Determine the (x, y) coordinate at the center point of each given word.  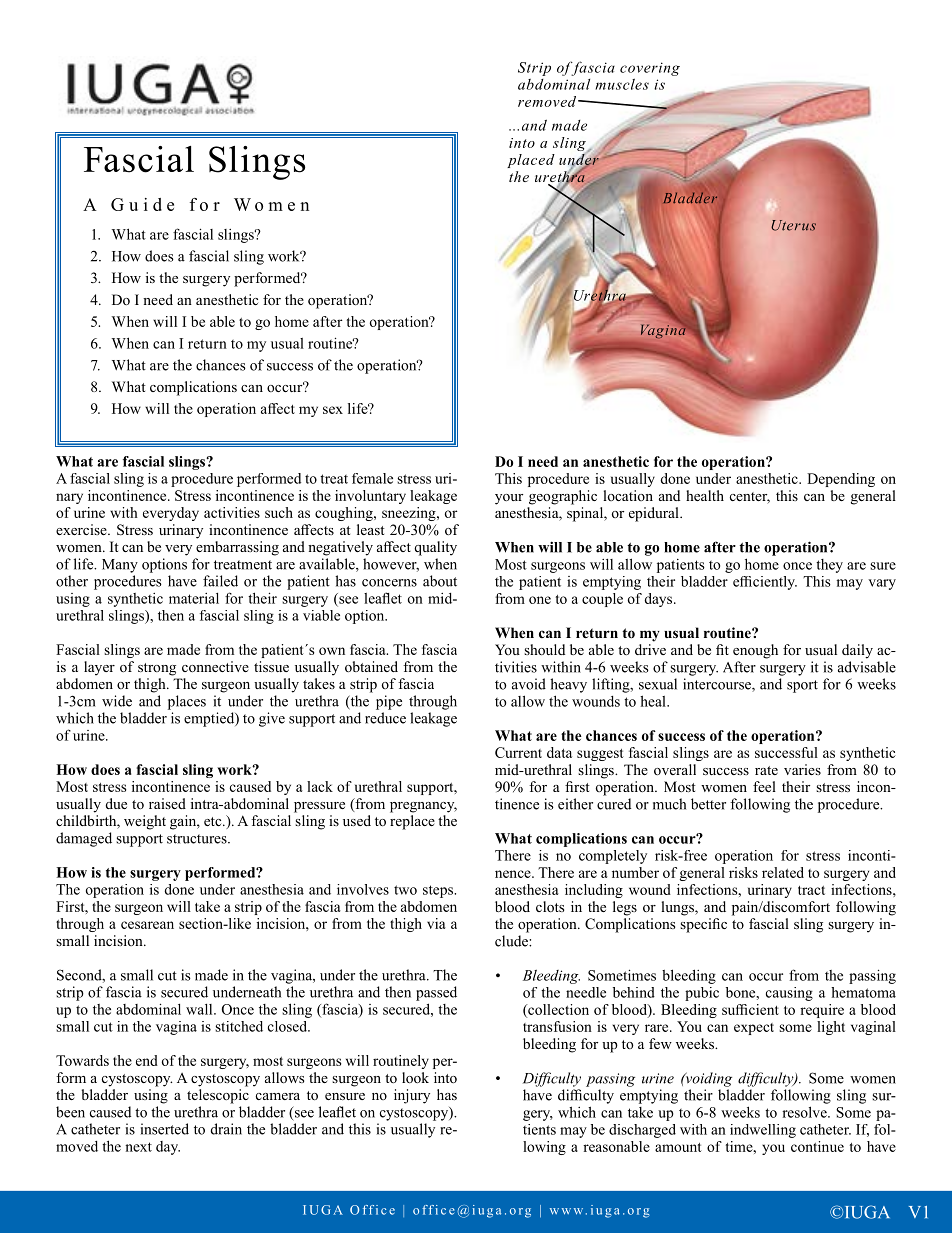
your (509, 499)
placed (531, 161)
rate (766, 770)
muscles (622, 84)
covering (650, 69)
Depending (841, 480)
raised (167, 803)
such (279, 512)
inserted (165, 1129)
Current (518, 752)
